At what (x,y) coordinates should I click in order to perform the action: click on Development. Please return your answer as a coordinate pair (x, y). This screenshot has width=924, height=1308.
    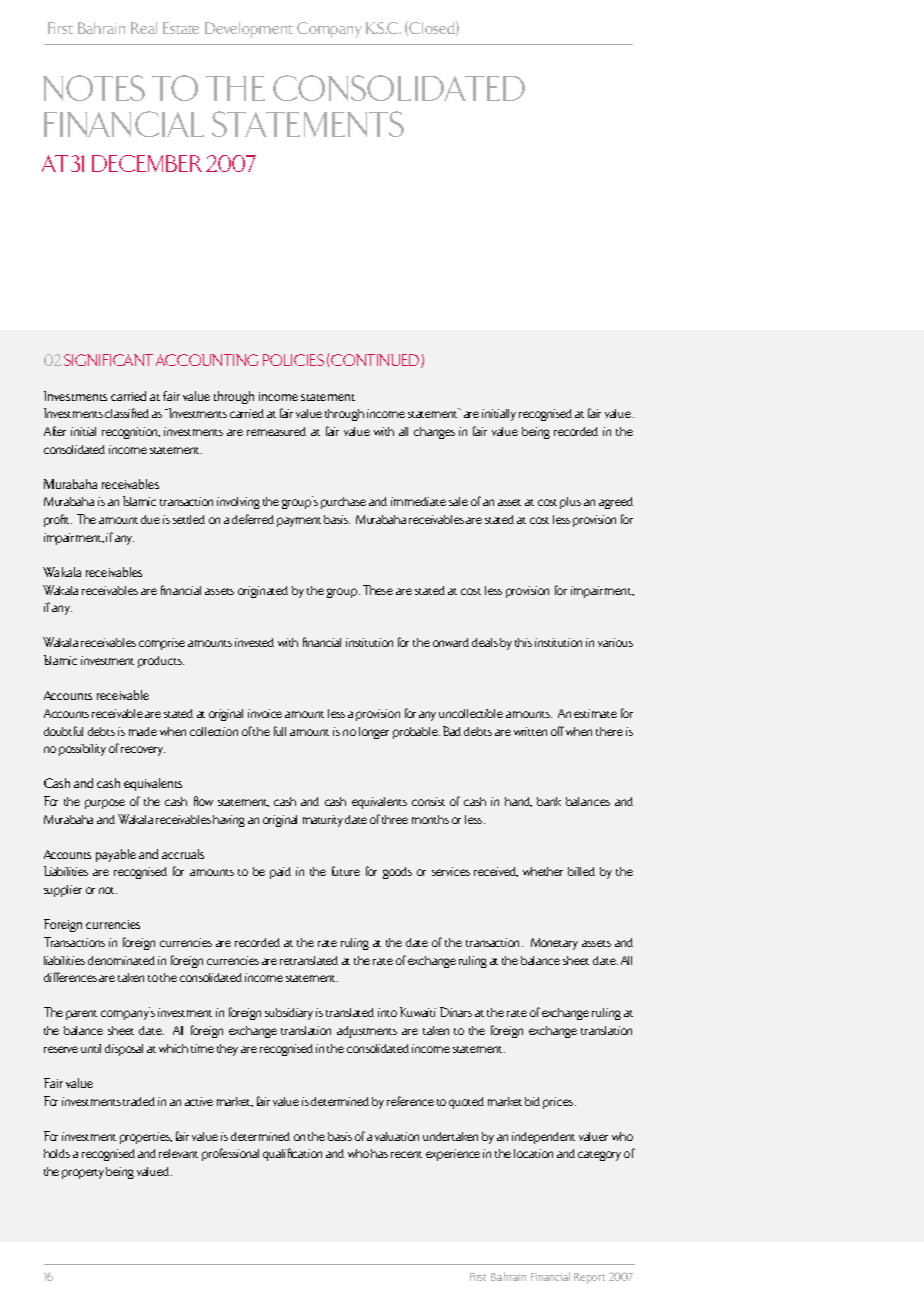
    Looking at the image, I should click on (249, 30).
